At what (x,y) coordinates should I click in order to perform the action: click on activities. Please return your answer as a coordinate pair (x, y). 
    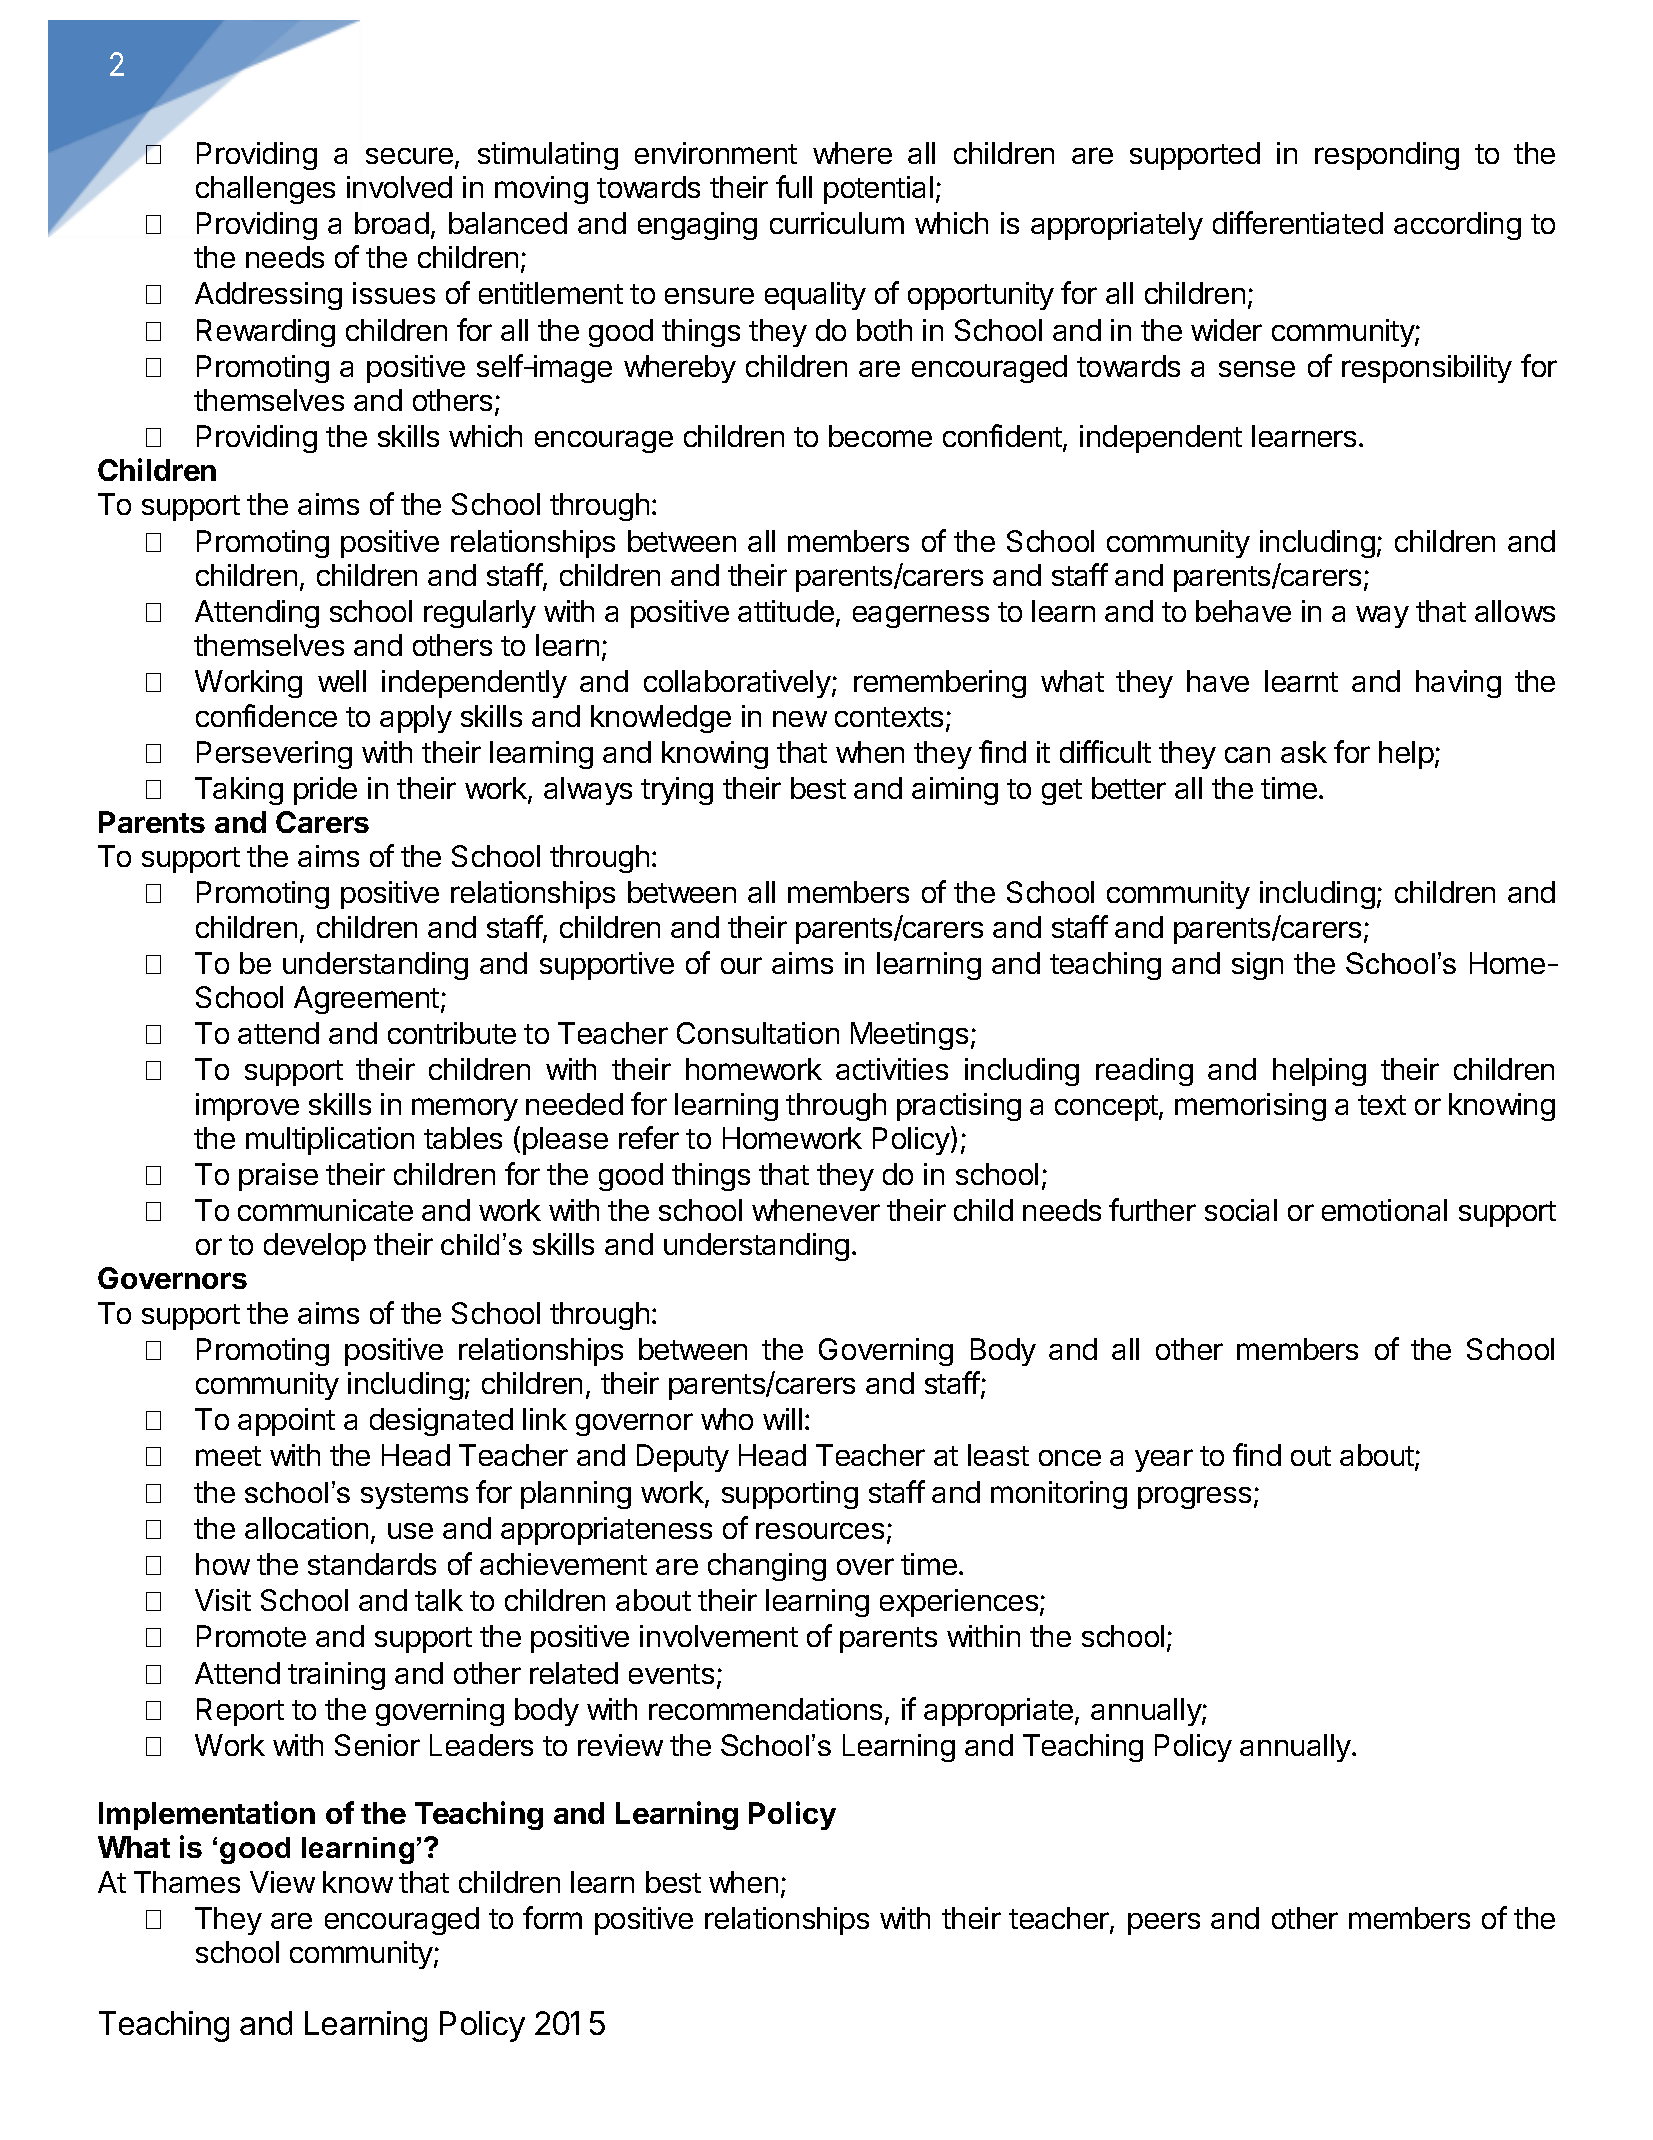
    Looking at the image, I should click on (892, 1069).
